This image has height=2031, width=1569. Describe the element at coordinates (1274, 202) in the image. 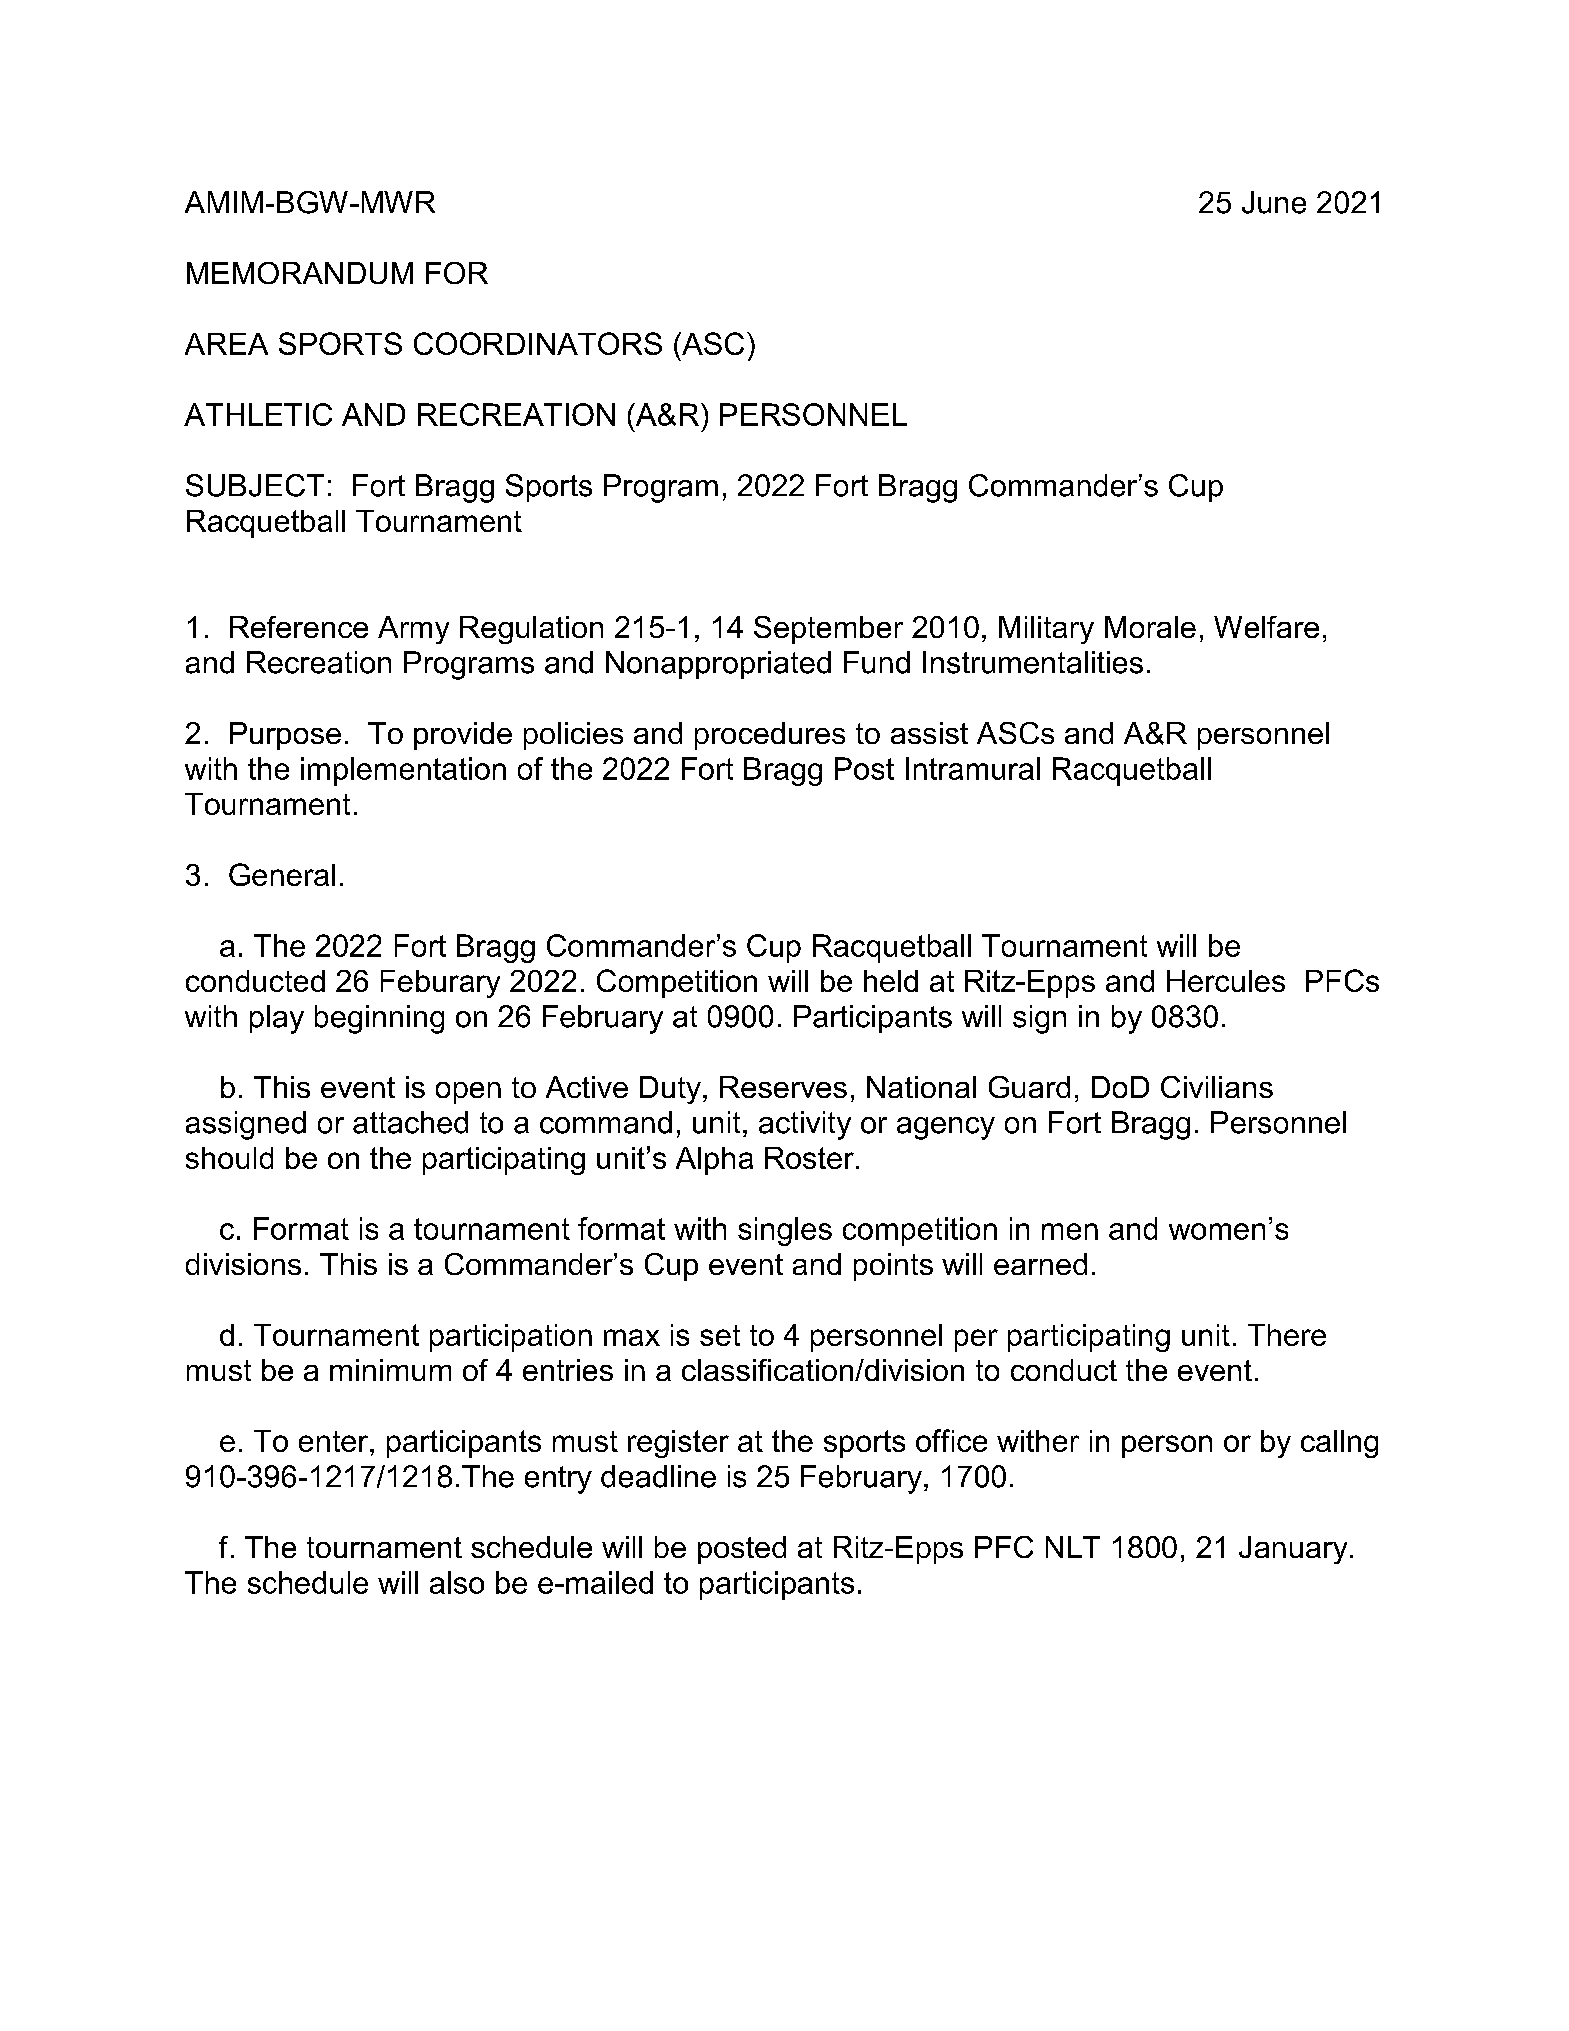

I see `June` at that location.
